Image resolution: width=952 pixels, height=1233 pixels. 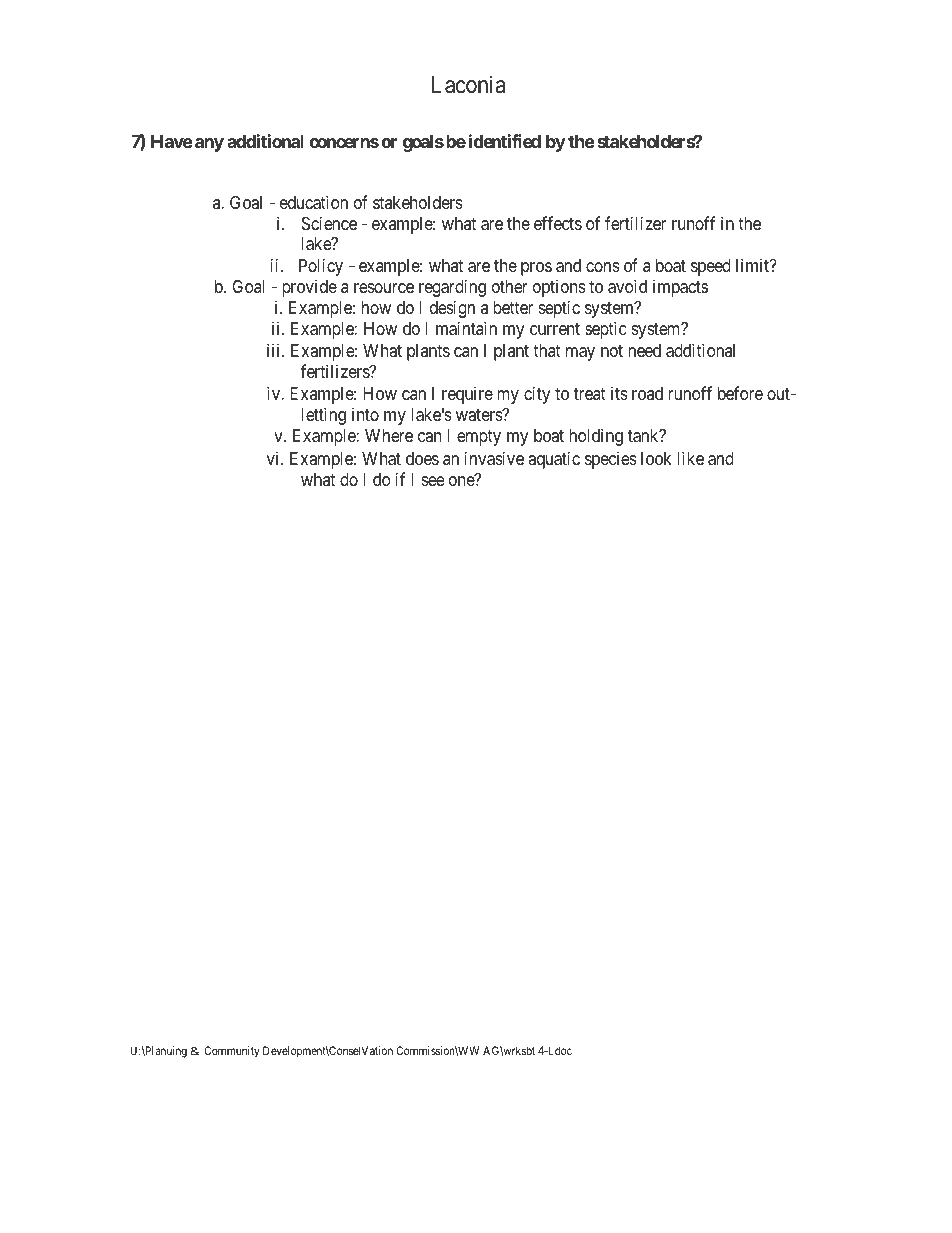 I want to click on does, so click(x=422, y=458).
